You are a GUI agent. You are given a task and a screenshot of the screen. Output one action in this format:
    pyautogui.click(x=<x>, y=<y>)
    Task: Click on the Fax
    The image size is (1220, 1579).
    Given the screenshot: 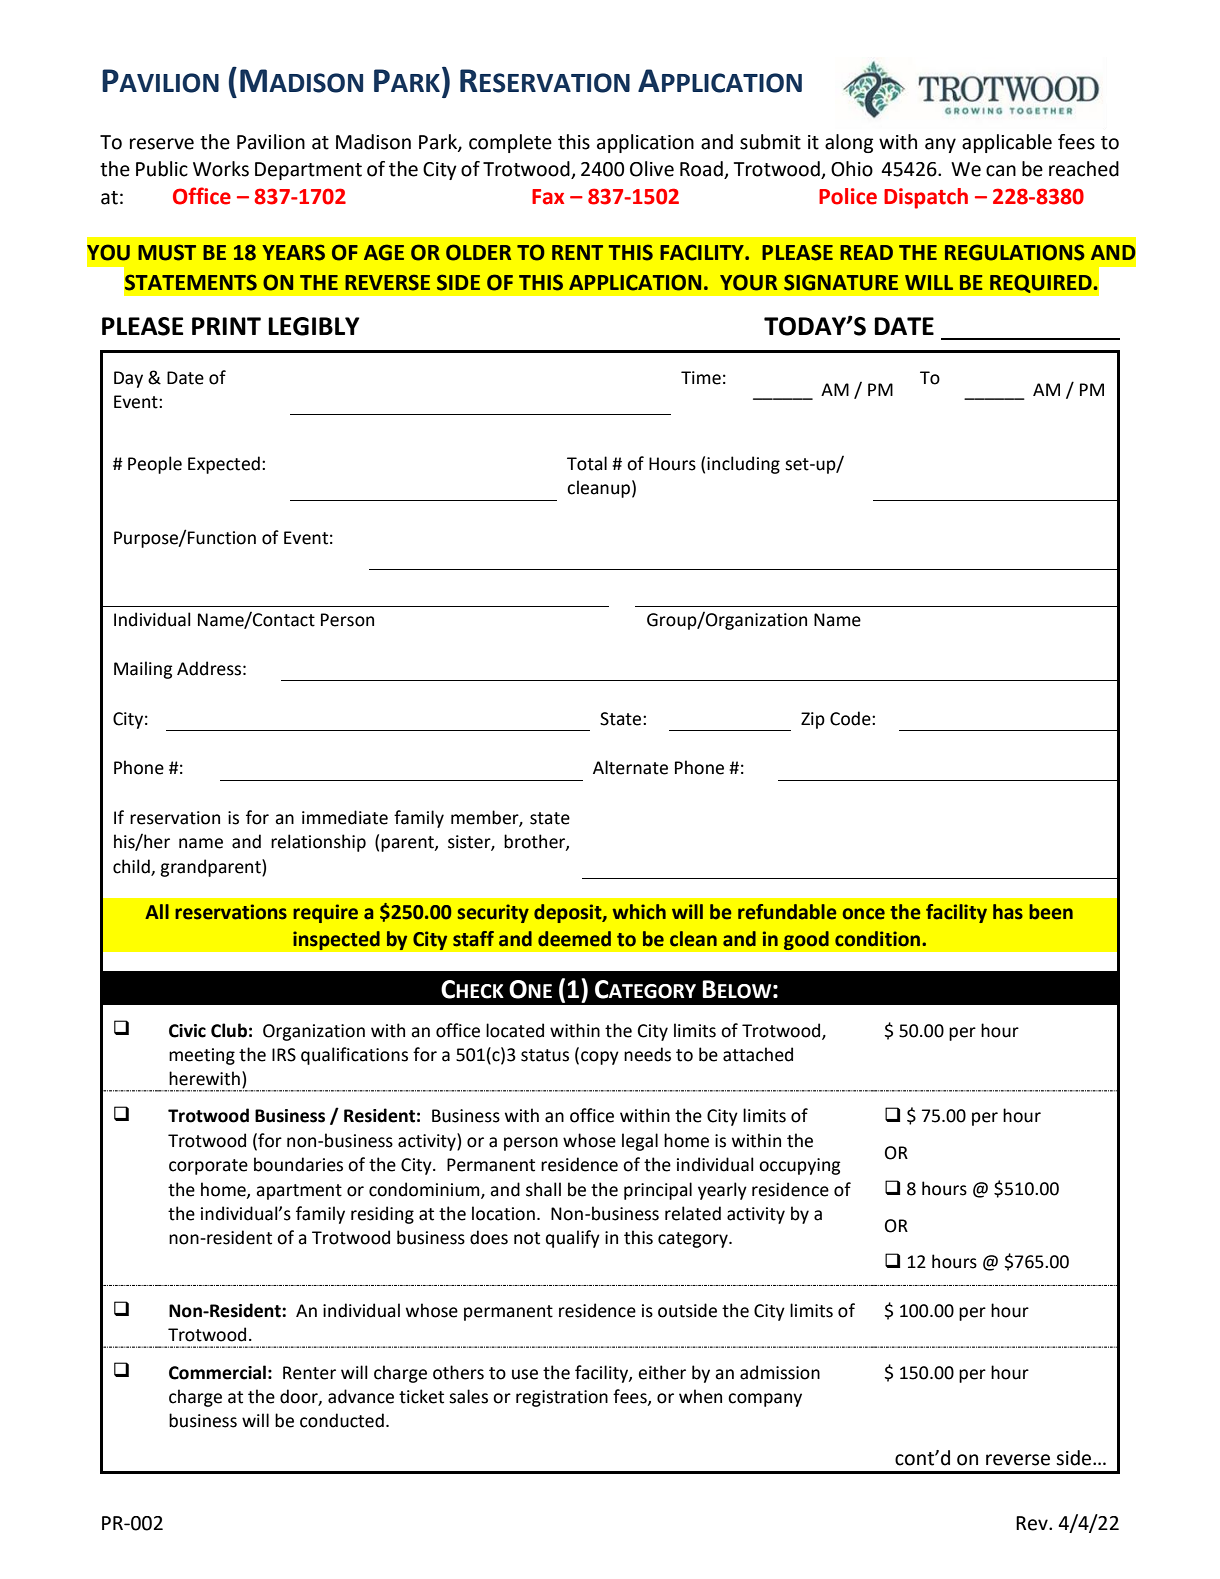 What is the action you would take?
    pyautogui.click(x=548, y=197)
